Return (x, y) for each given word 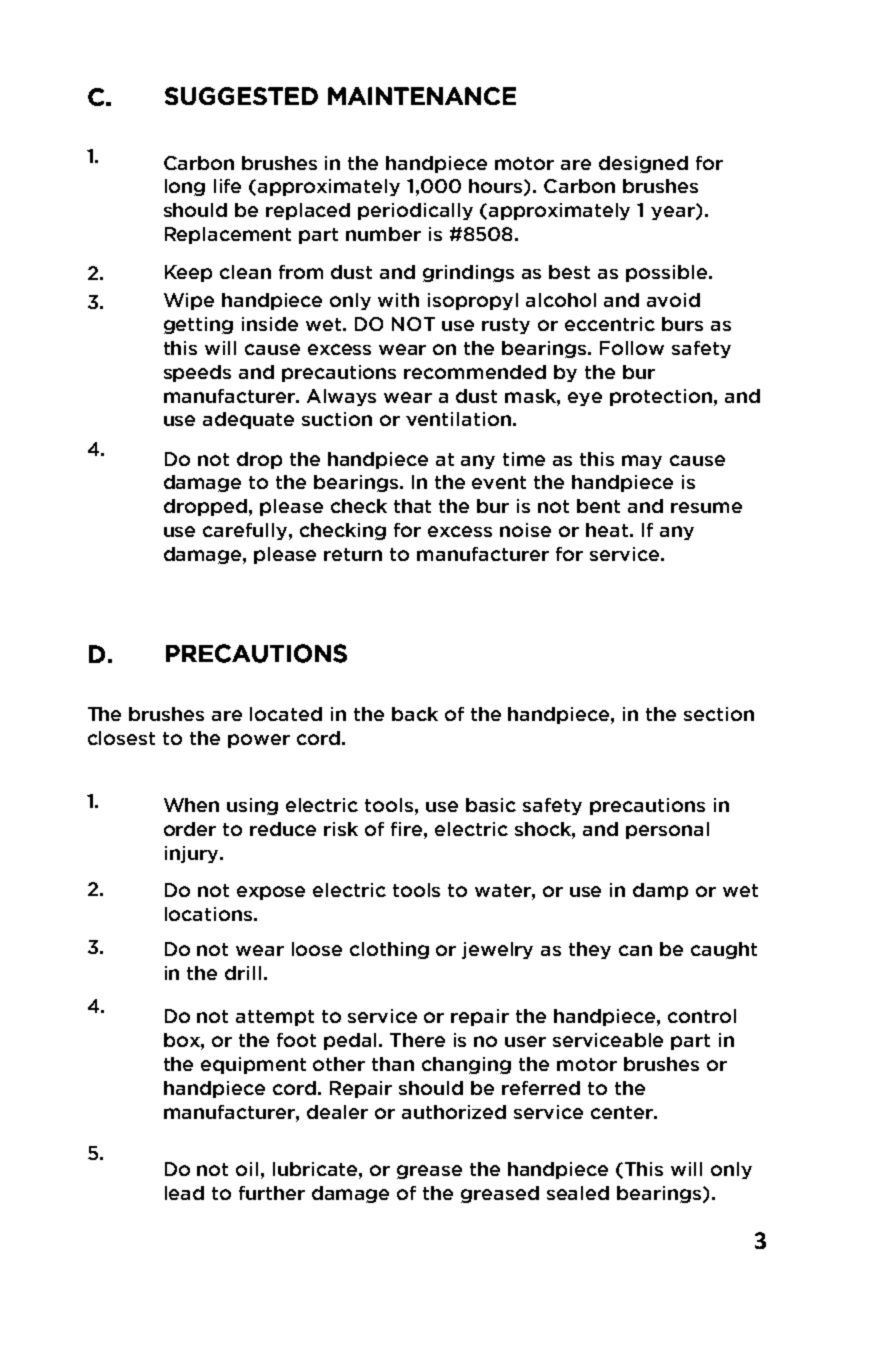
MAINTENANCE (422, 96)
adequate (248, 420)
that (412, 506)
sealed (578, 1193)
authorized (454, 1112)
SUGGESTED (241, 96)
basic (491, 805)
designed (643, 164)
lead (184, 1193)
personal (667, 830)
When (191, 805)
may (642, 462)
